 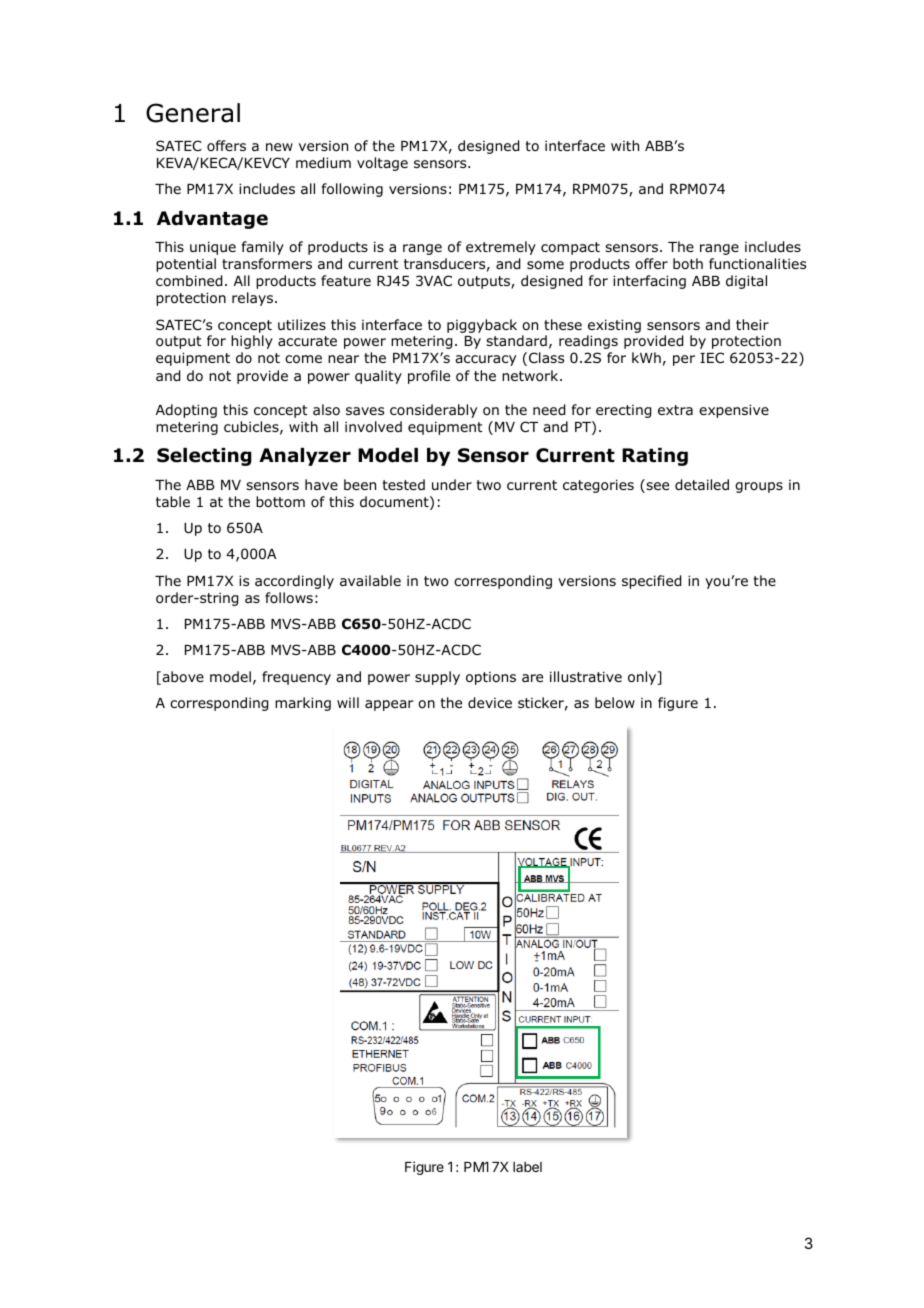 What do you see at coordinates (527, 1167) in the page?
I see `label` at bounding box center [527, 1167].
